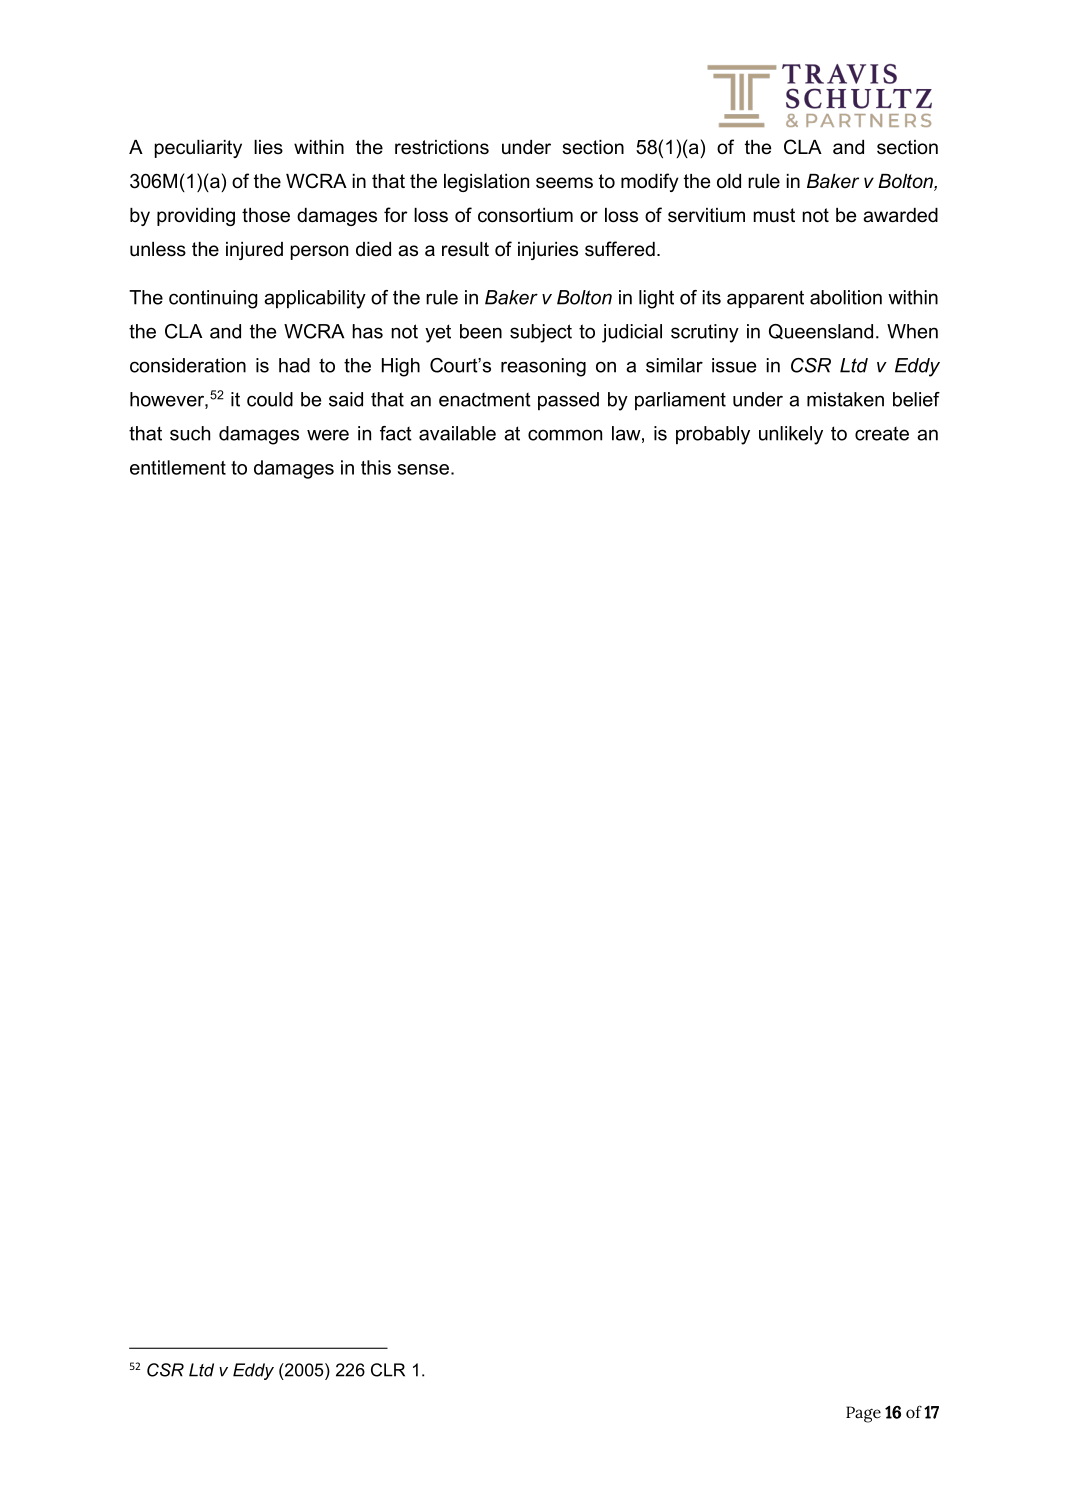  I want to click on could, so click(270, 399).
